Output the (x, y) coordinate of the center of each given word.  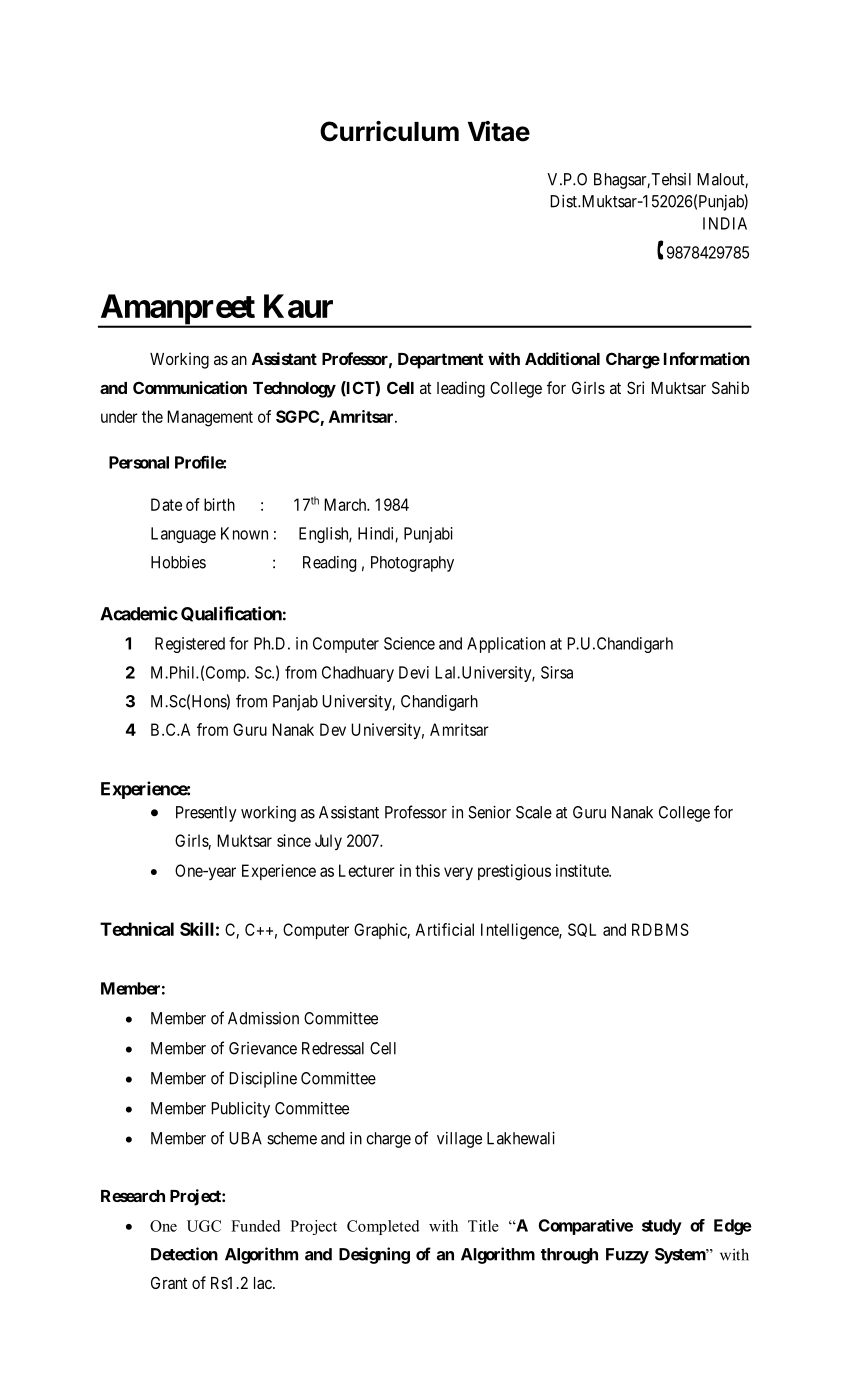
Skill (197, 929)
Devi (414, 672)
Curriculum (389, 131)
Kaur (298, 306)
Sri (635, 387)
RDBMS (660, 929)
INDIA (725, 223)
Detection (184, 1254)
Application (506, 645)
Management (210, 418)
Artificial (444, 929)
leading (461, 389)
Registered (190, 645)
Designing (374, 1255)
